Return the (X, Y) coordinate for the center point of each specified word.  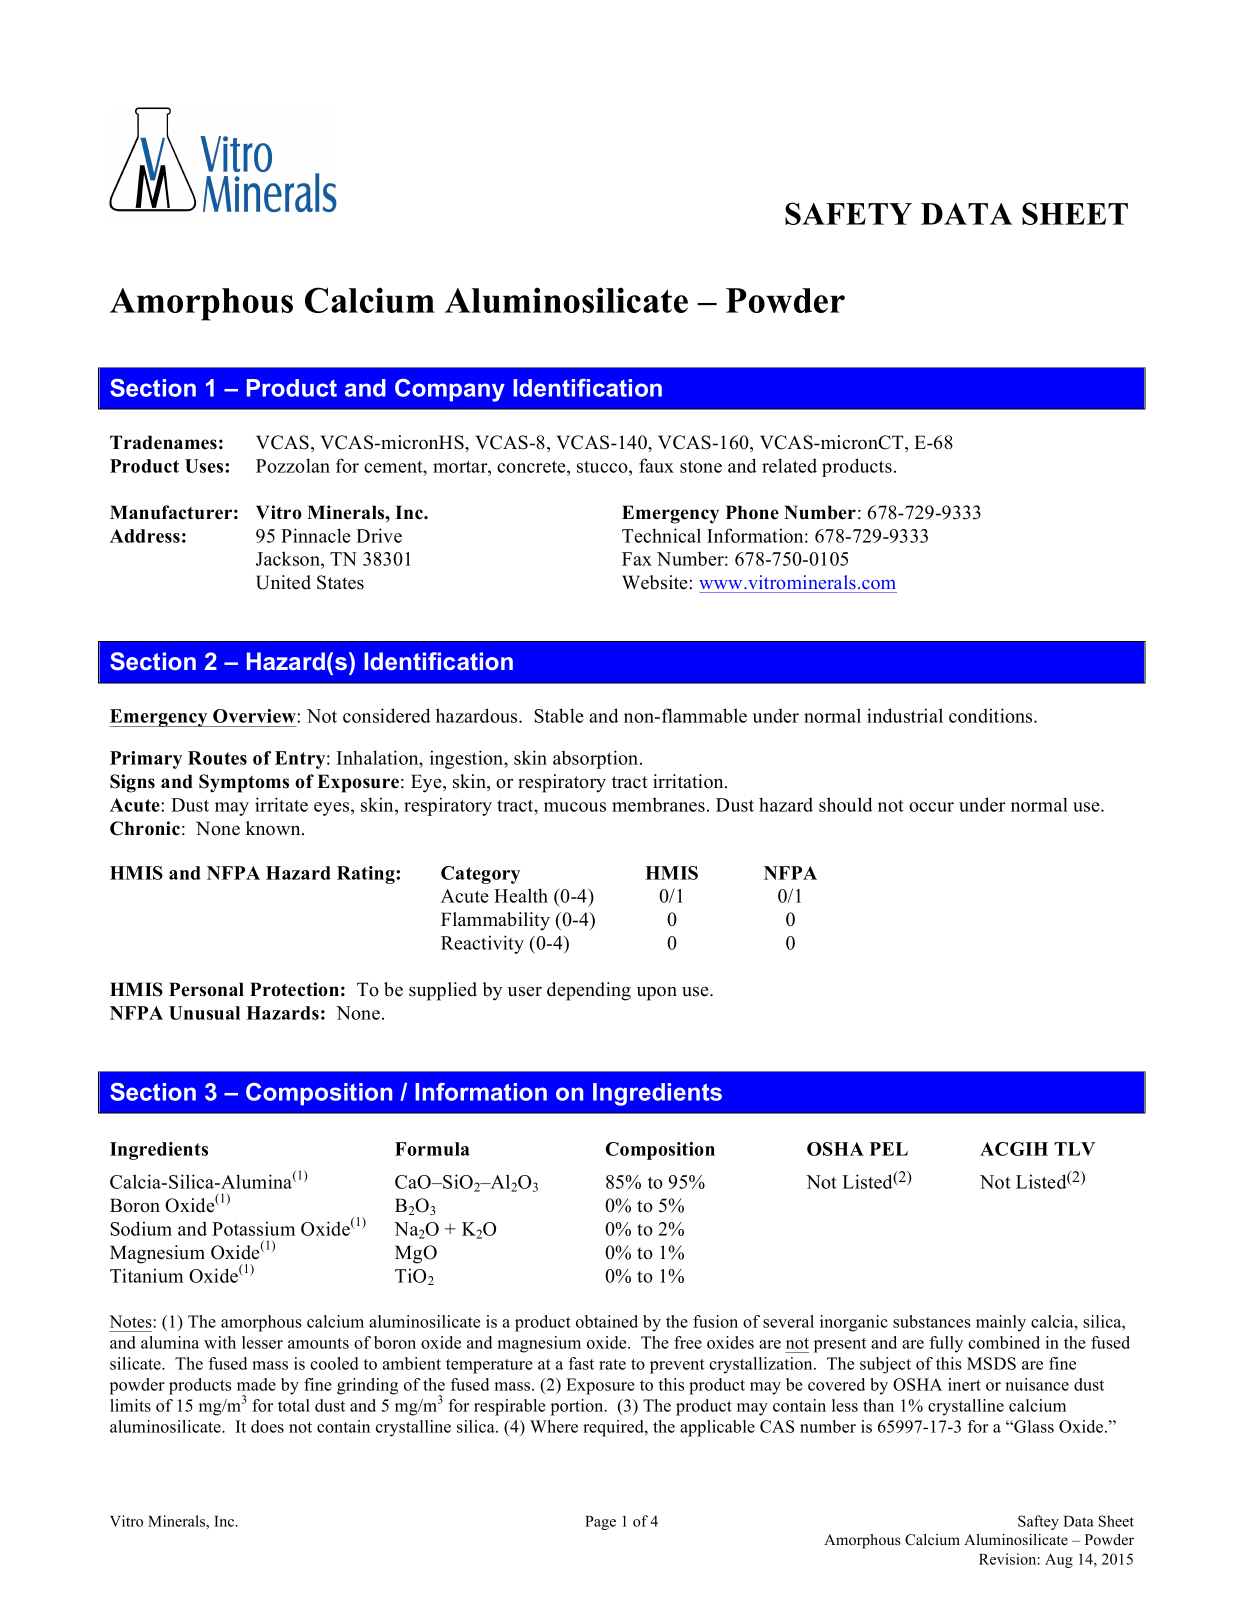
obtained (607, 1321)
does (267, 1426)
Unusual (204, 1013)
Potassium (253, 1228)
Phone (752, 512)
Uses (205, 466)
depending (589, 991)
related (789, 465)
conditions (992, 715)
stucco (603, 467)
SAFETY (848, 213)
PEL (889, 1149)
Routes (217, 758)
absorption (597, 759)
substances (932, 1321)
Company (450, 390)
